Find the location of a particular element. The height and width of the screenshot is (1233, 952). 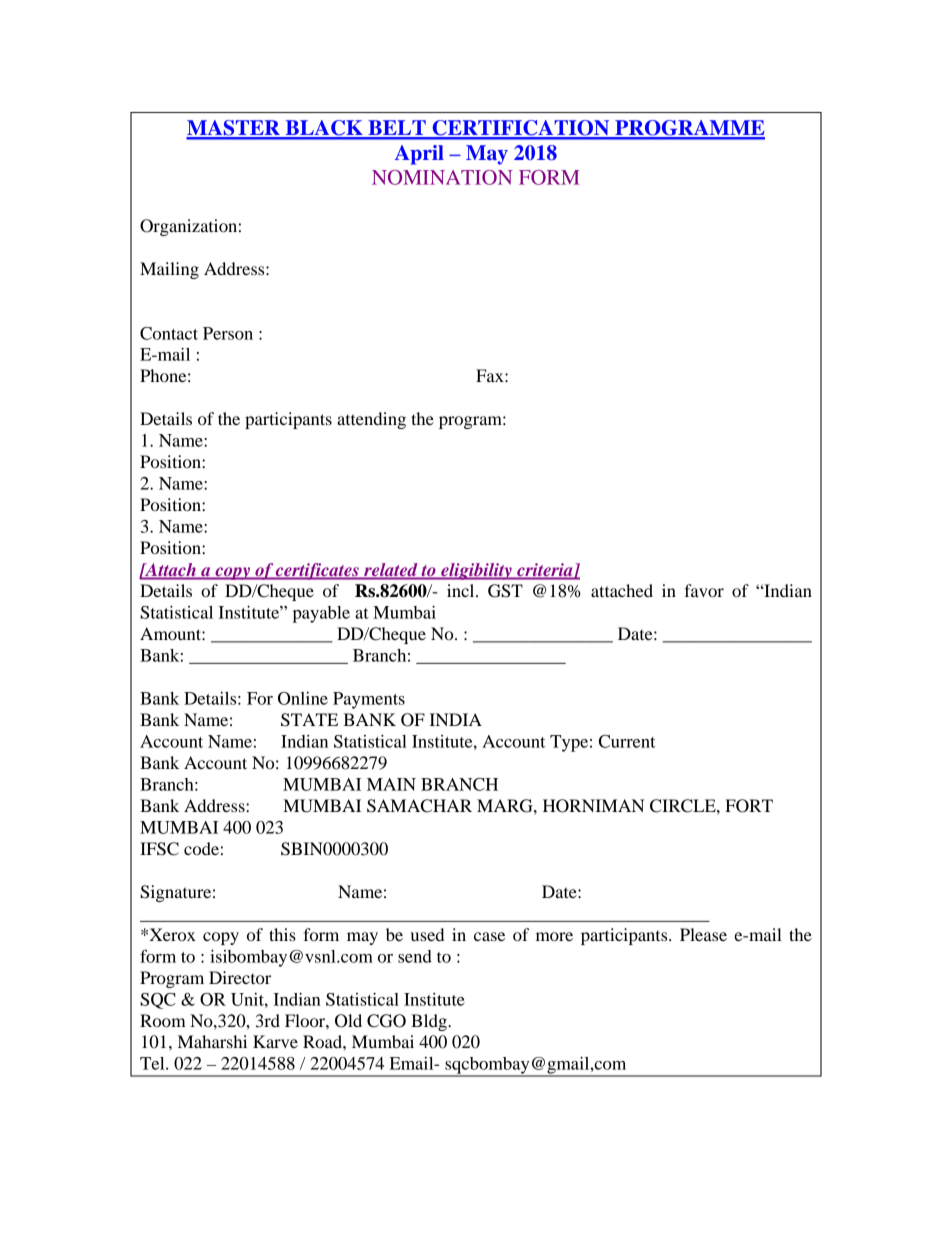

Please is located at coordinates (703, 934).
